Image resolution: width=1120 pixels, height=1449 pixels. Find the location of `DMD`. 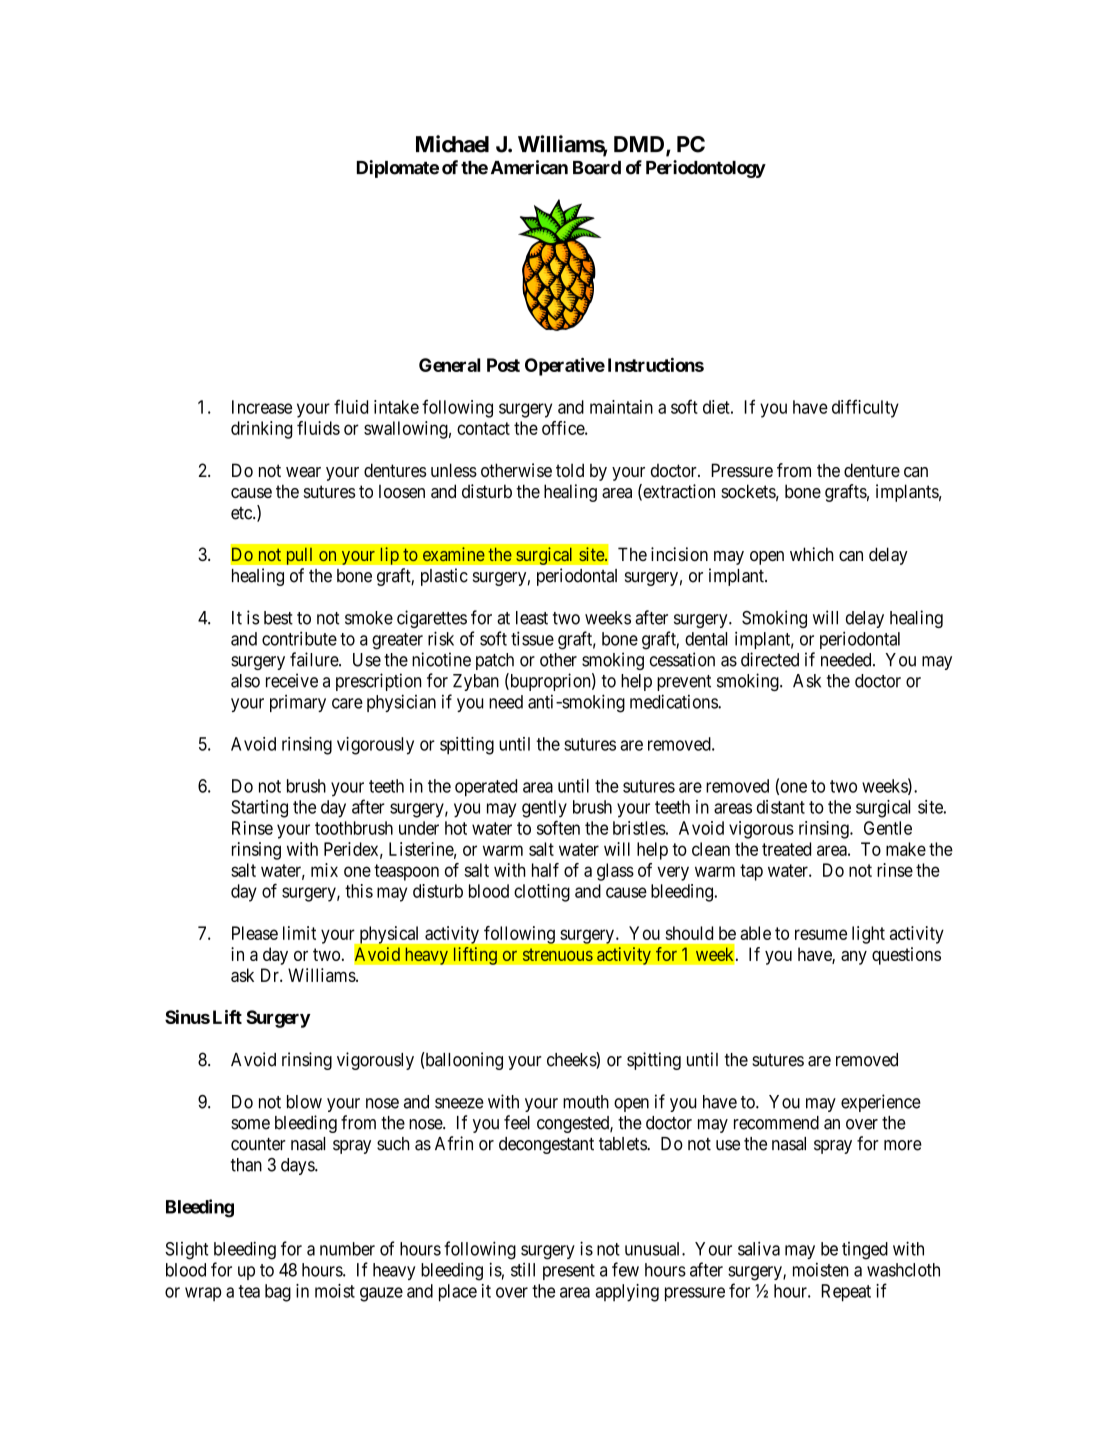

DMD is located at coordinates (640, 145).
